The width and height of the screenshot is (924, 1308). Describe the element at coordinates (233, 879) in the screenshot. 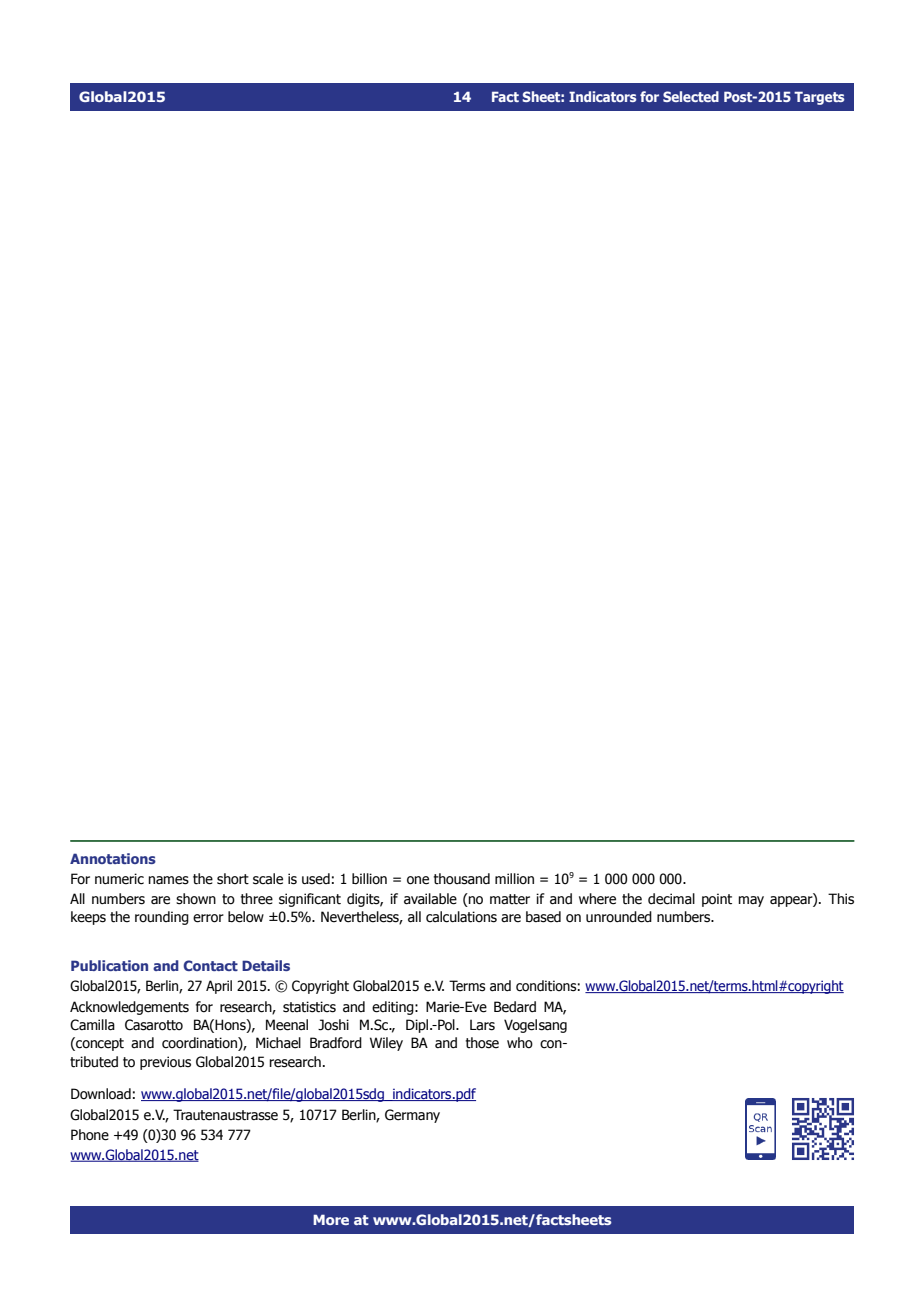

I see `short` at that location.
